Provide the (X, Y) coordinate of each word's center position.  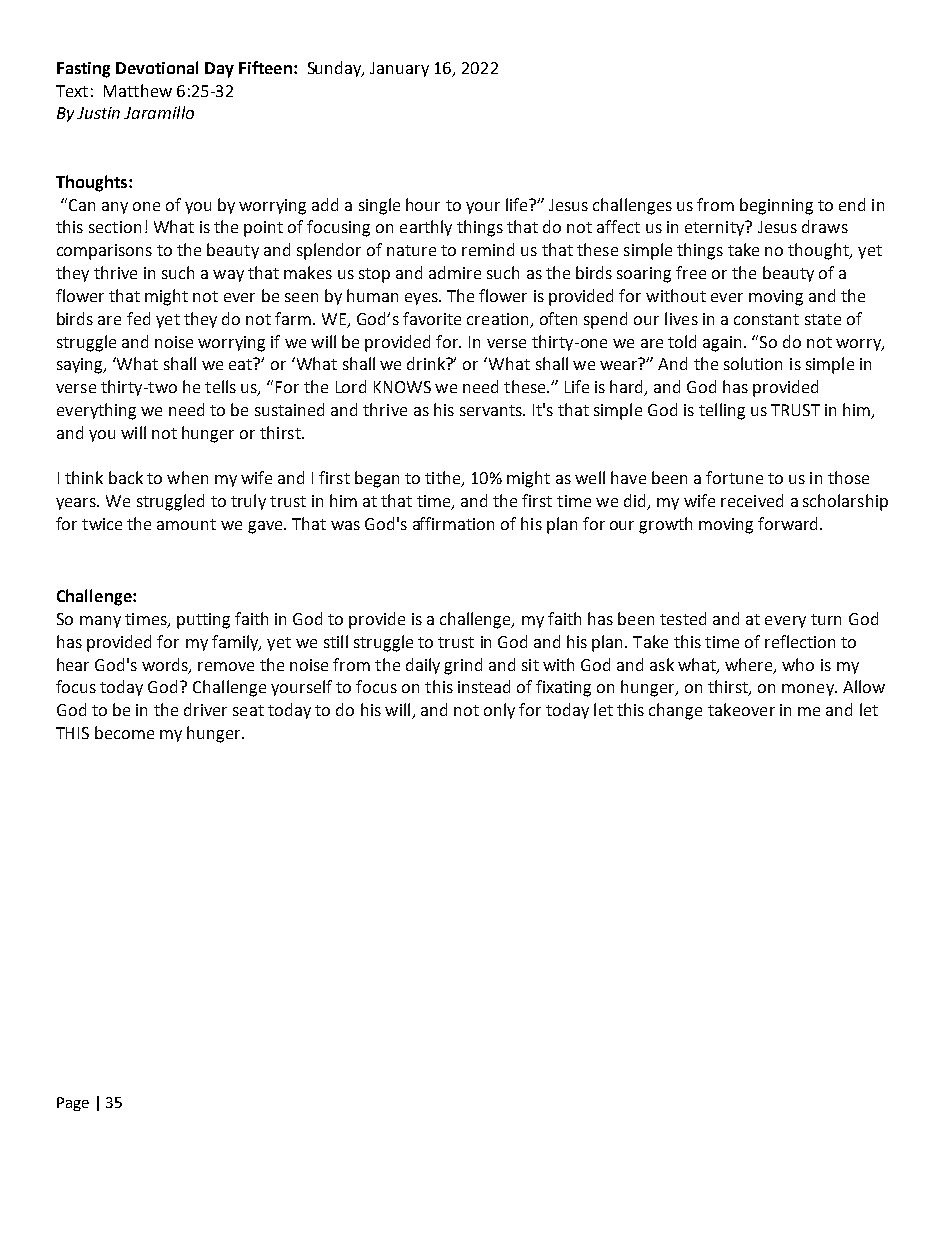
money (809, 690)
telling (722, 411)
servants (492, 410)
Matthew (138, 90)
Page (73, 1104)
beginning (776, 206)
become (124, 732)
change (675, 711)
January (399, 69)
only (499, 711)
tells (220, 386)
